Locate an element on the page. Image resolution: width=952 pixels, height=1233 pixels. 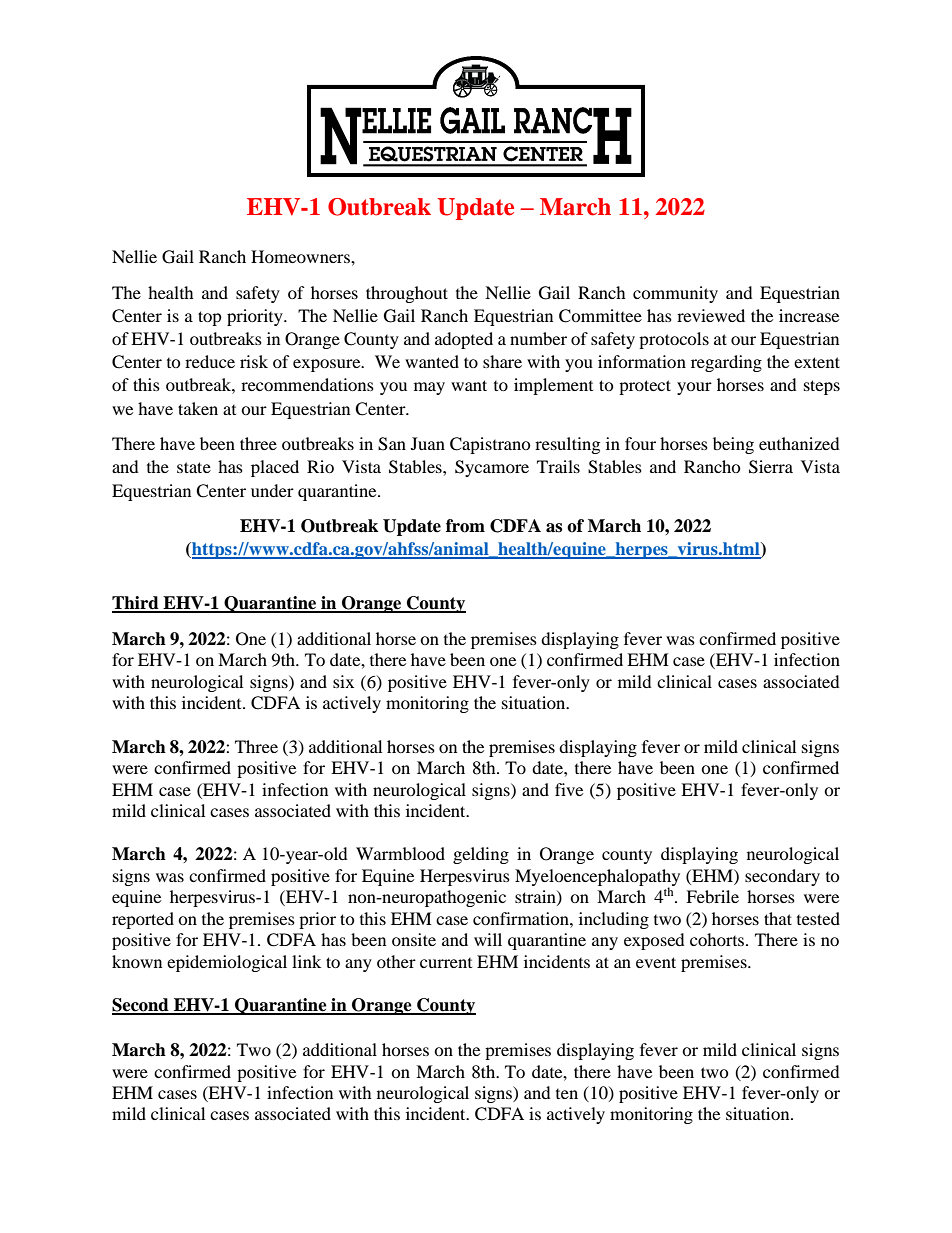
top is located at coordinates (210, 318).
